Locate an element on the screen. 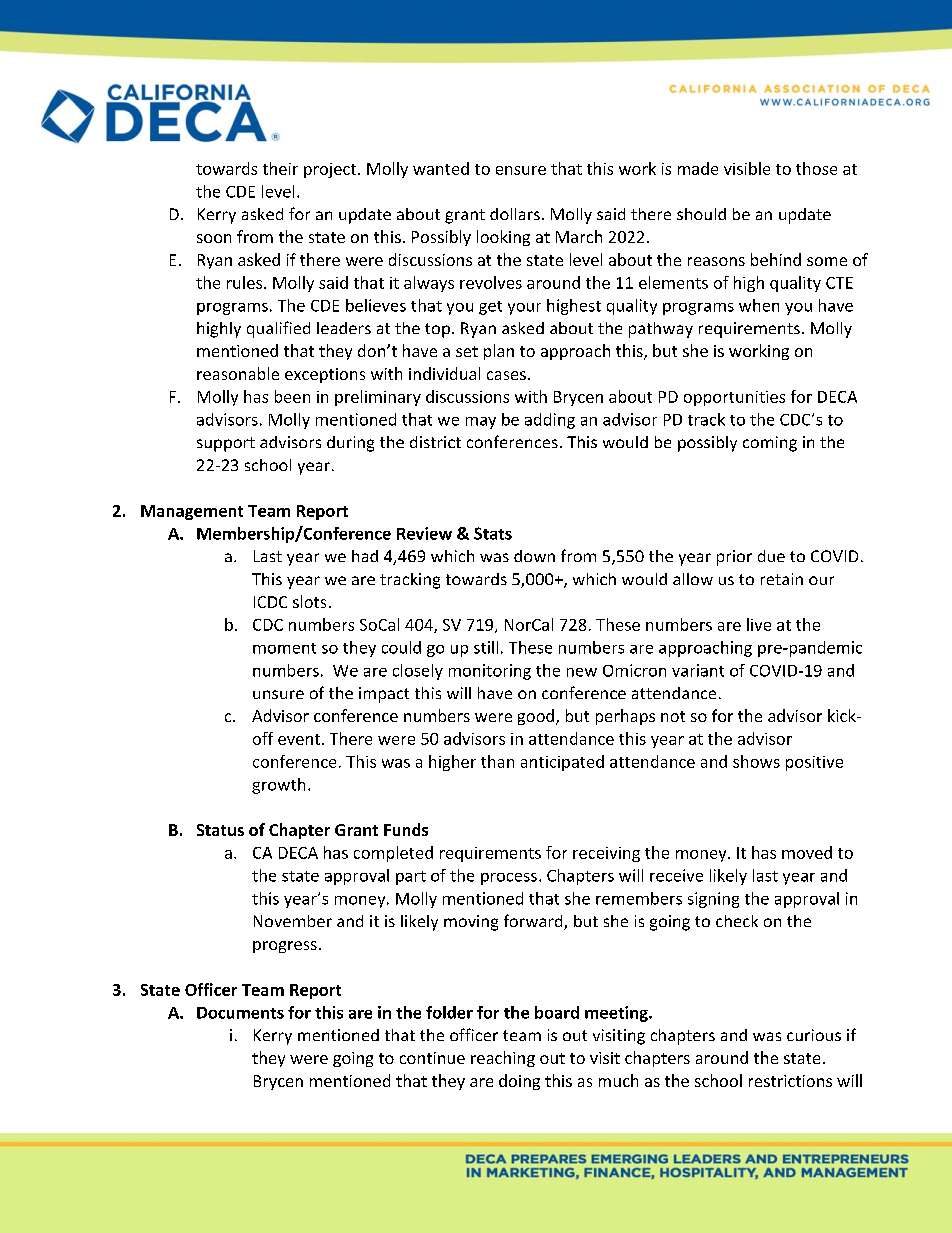  moment is located at coordinates (284, 648).
